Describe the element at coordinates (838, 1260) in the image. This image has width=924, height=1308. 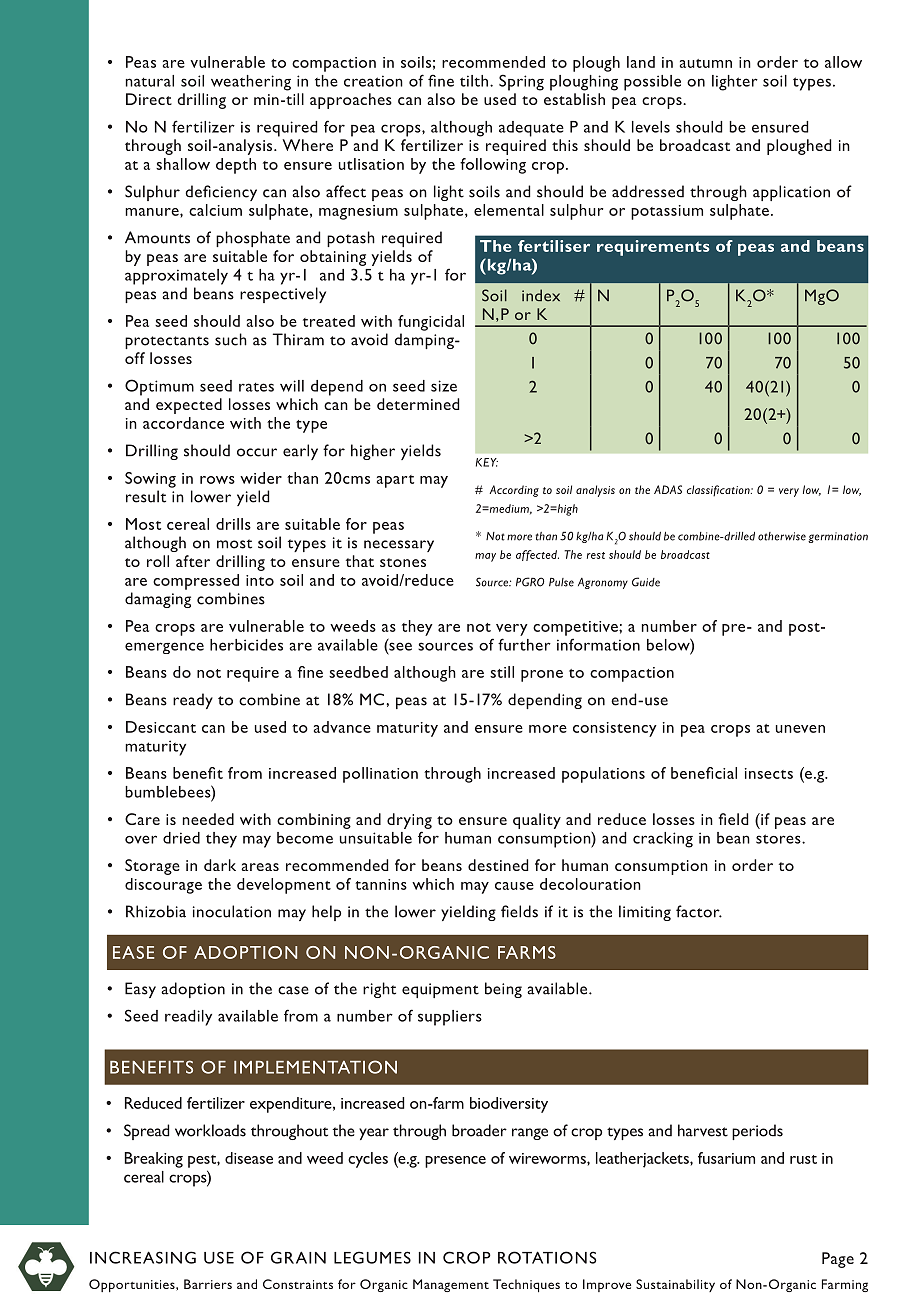
I see `Page` at that location.
